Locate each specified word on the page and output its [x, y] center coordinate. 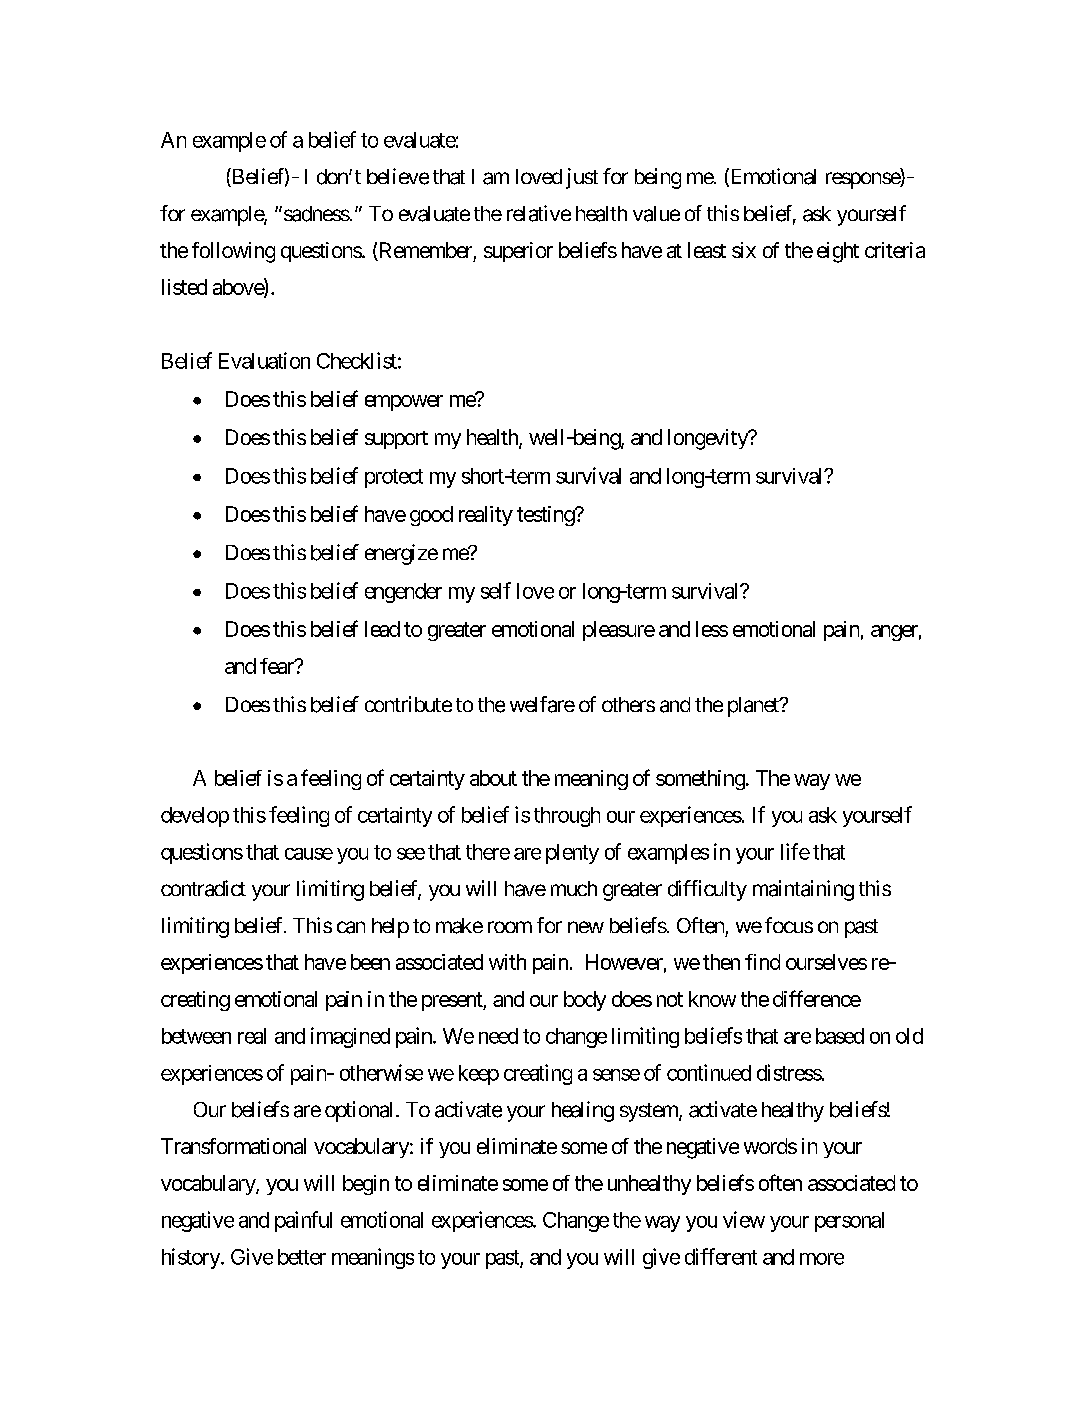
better [302, 1257]
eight [838, 252]
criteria [895, 250]
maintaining [803, 890]
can [351, 927]
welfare [542, 704]
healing [583, 1111]
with [507, 962]
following [233, 252]
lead [382, 629]
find [762, 962]
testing [546, 516]
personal [849, 1222]
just [582, 178]
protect [394, 478]
